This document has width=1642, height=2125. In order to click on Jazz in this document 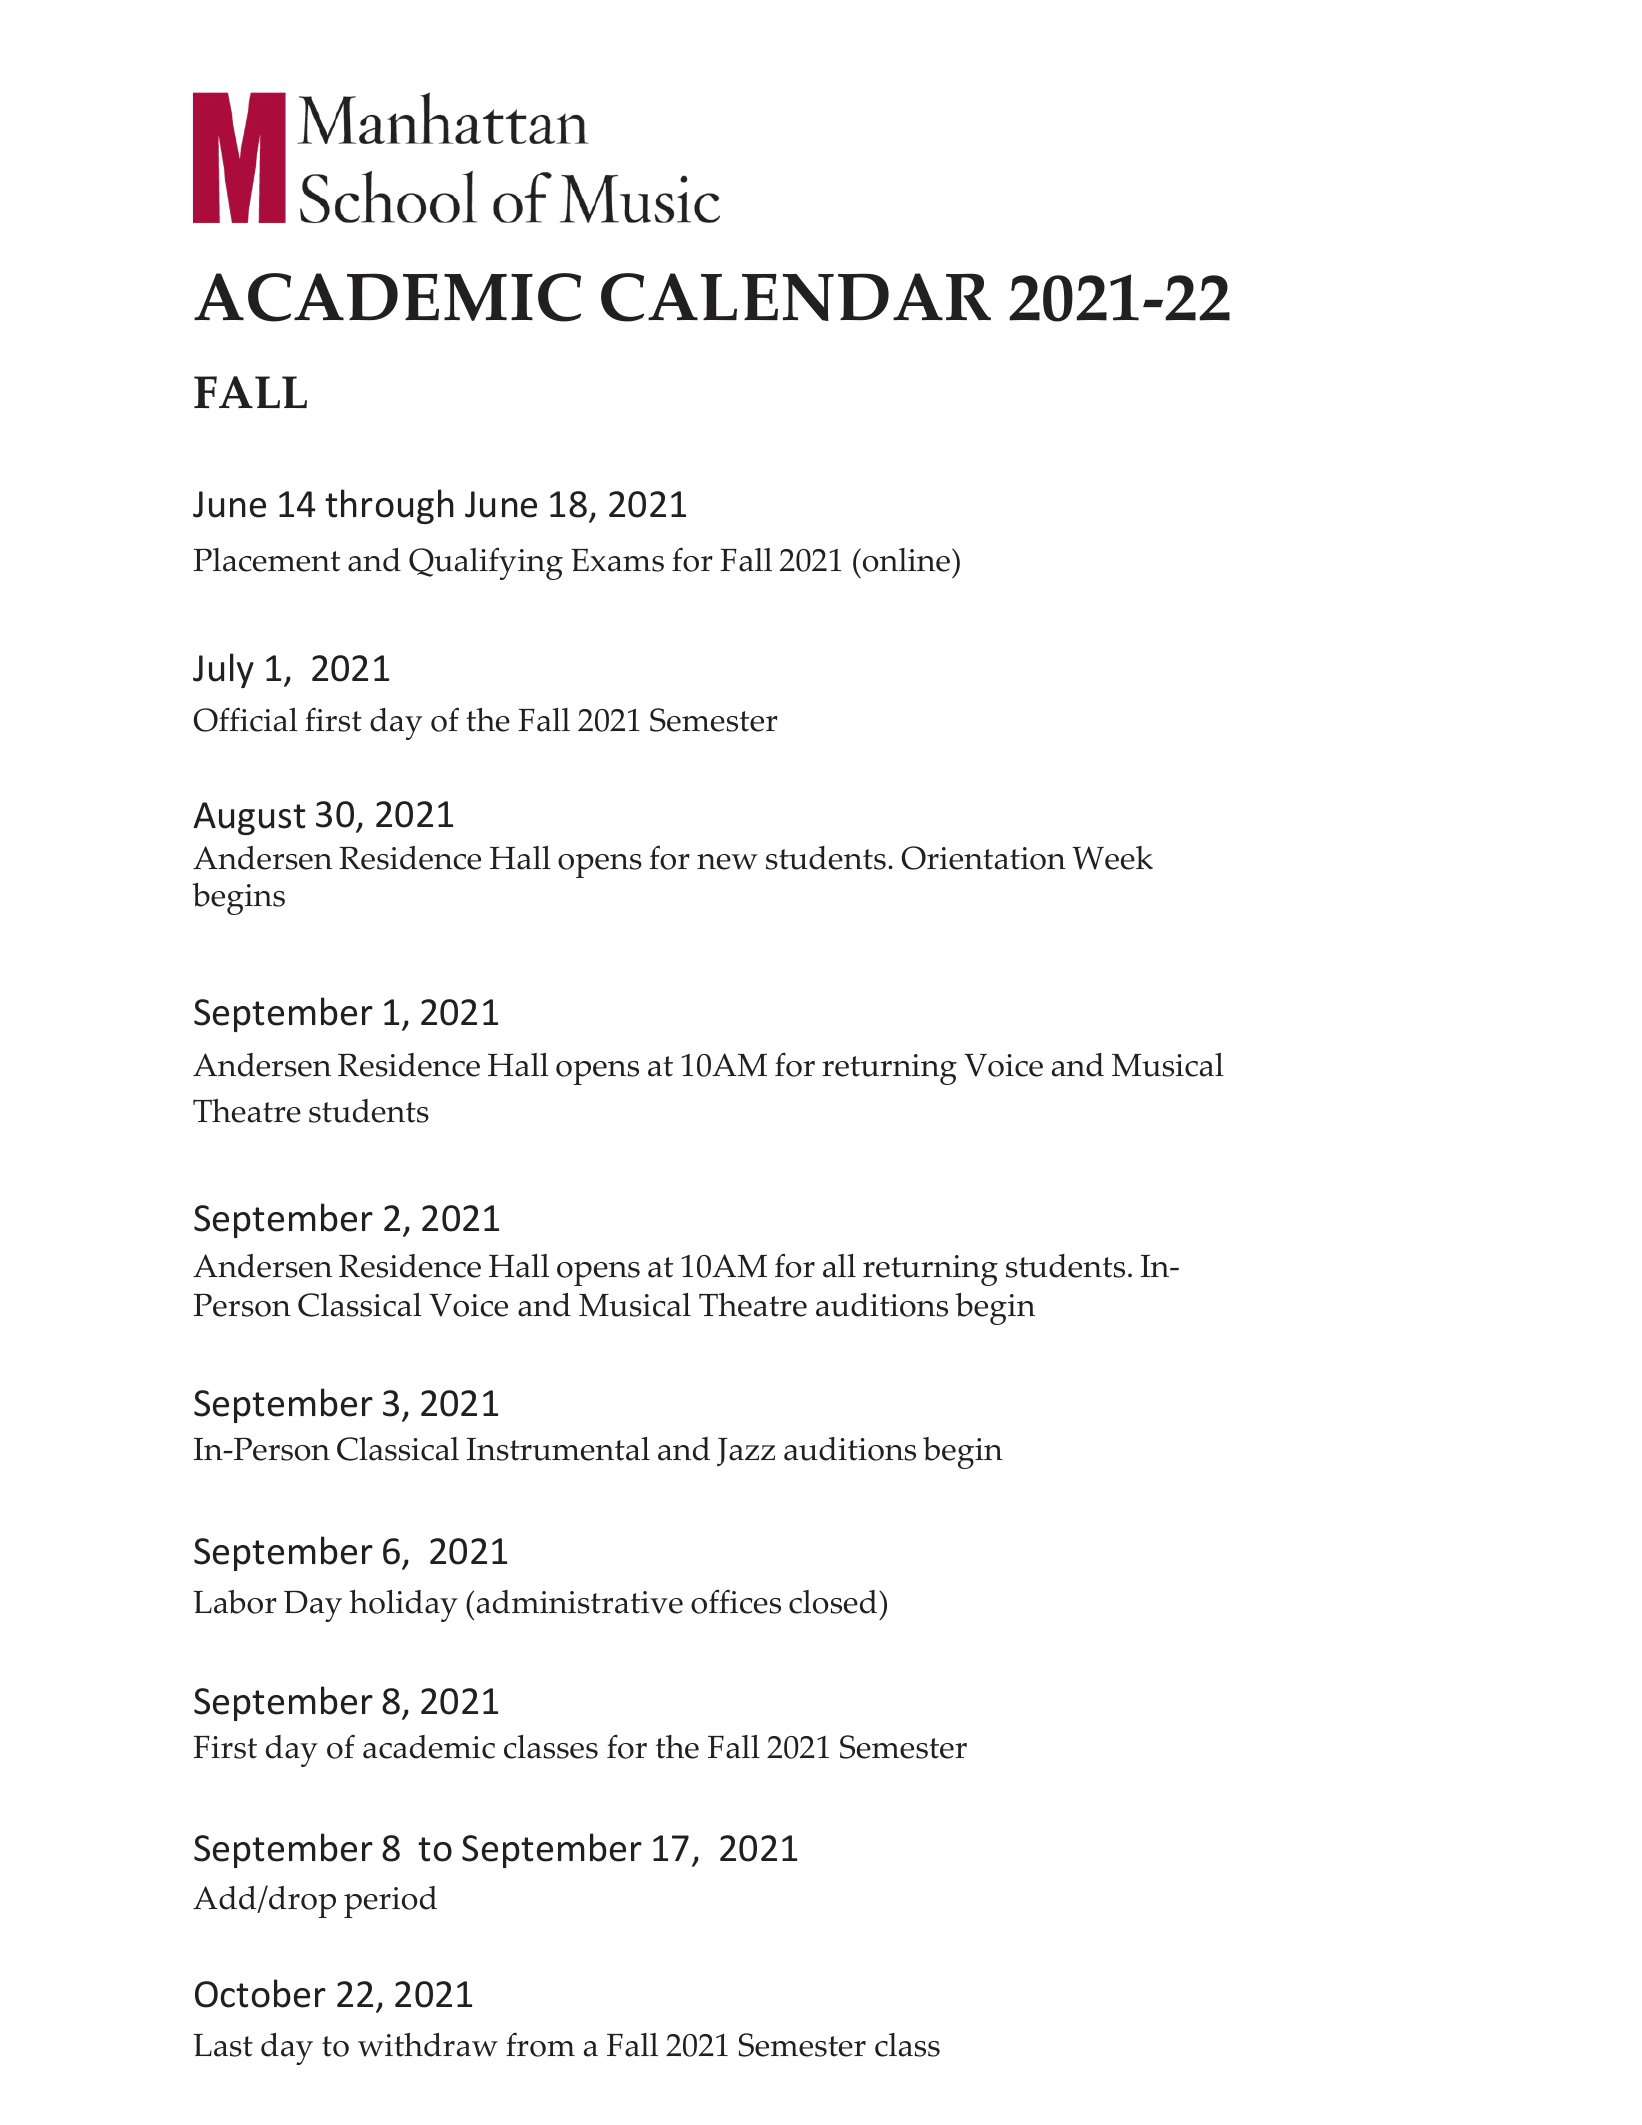, I will do `click(746, 1452)`.
